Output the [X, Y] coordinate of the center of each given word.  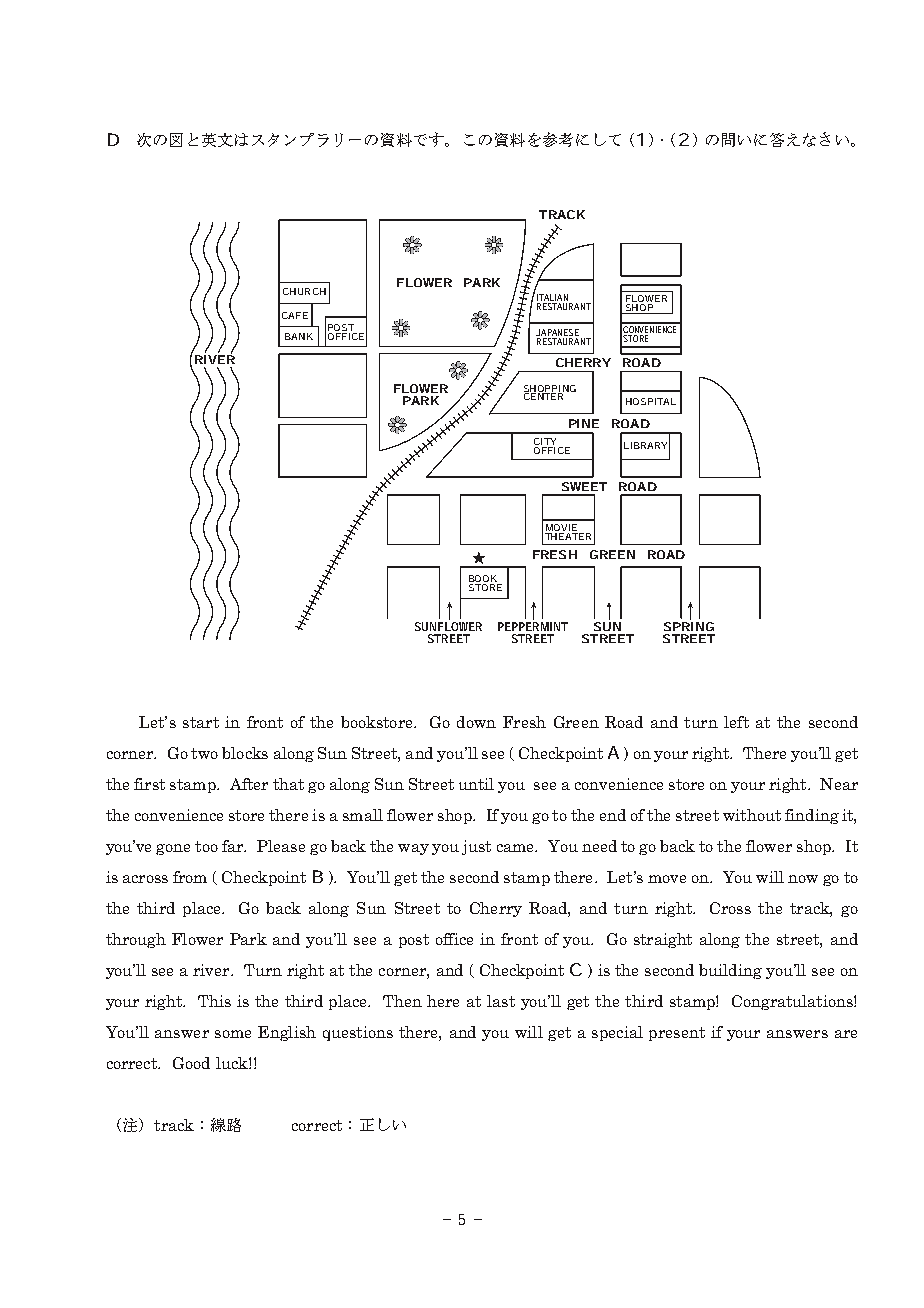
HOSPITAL [651, 401]
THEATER [568, 535]
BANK [299, 336]
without [752, 815]
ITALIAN [553, 299]
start [201, 722]
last [501, 1001]
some [233, 1034]
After [249, 784]
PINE [584, 423]
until [476, 784]
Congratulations [793, 1002]
